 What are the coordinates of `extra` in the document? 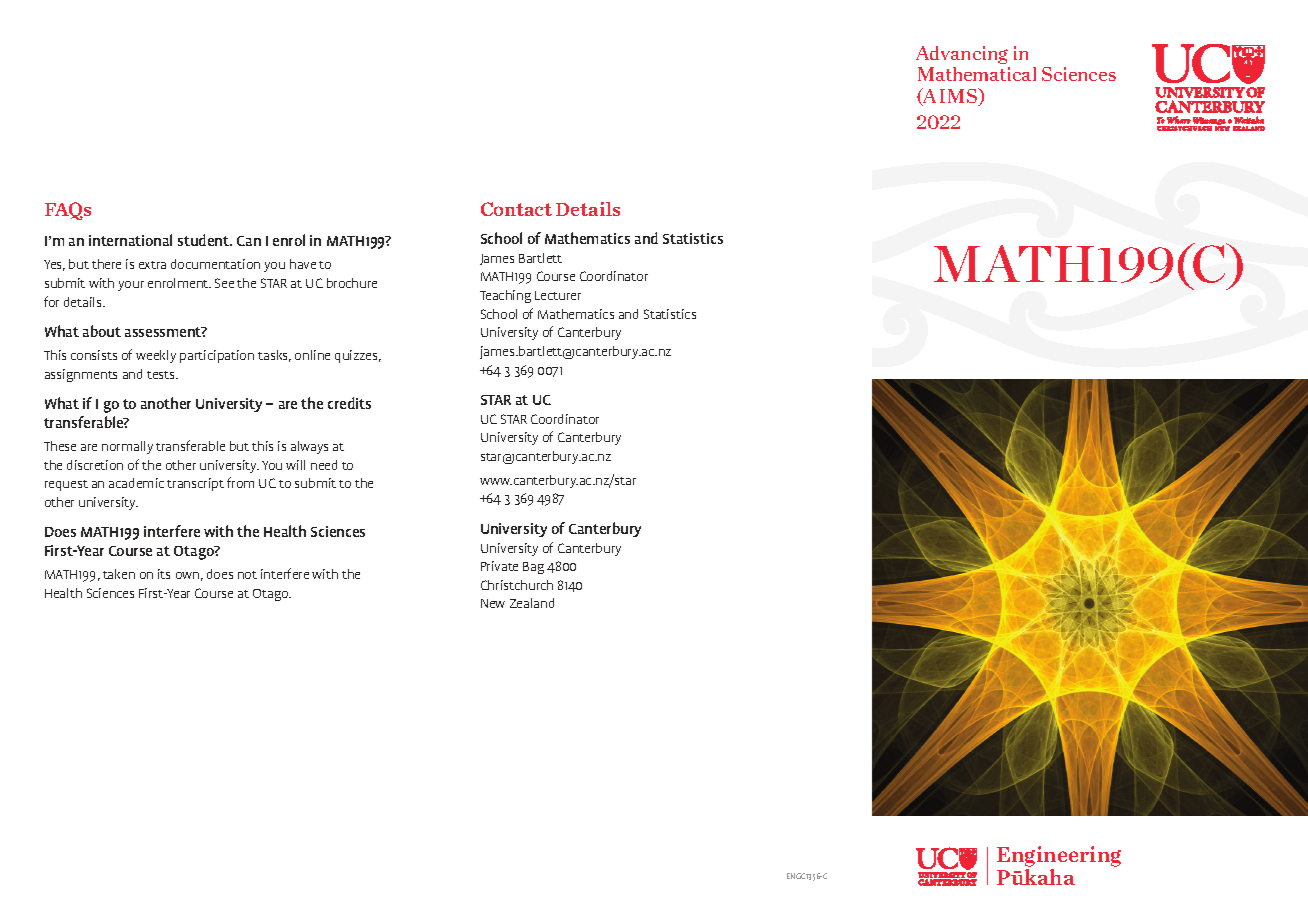 It's located at (152, 265).
